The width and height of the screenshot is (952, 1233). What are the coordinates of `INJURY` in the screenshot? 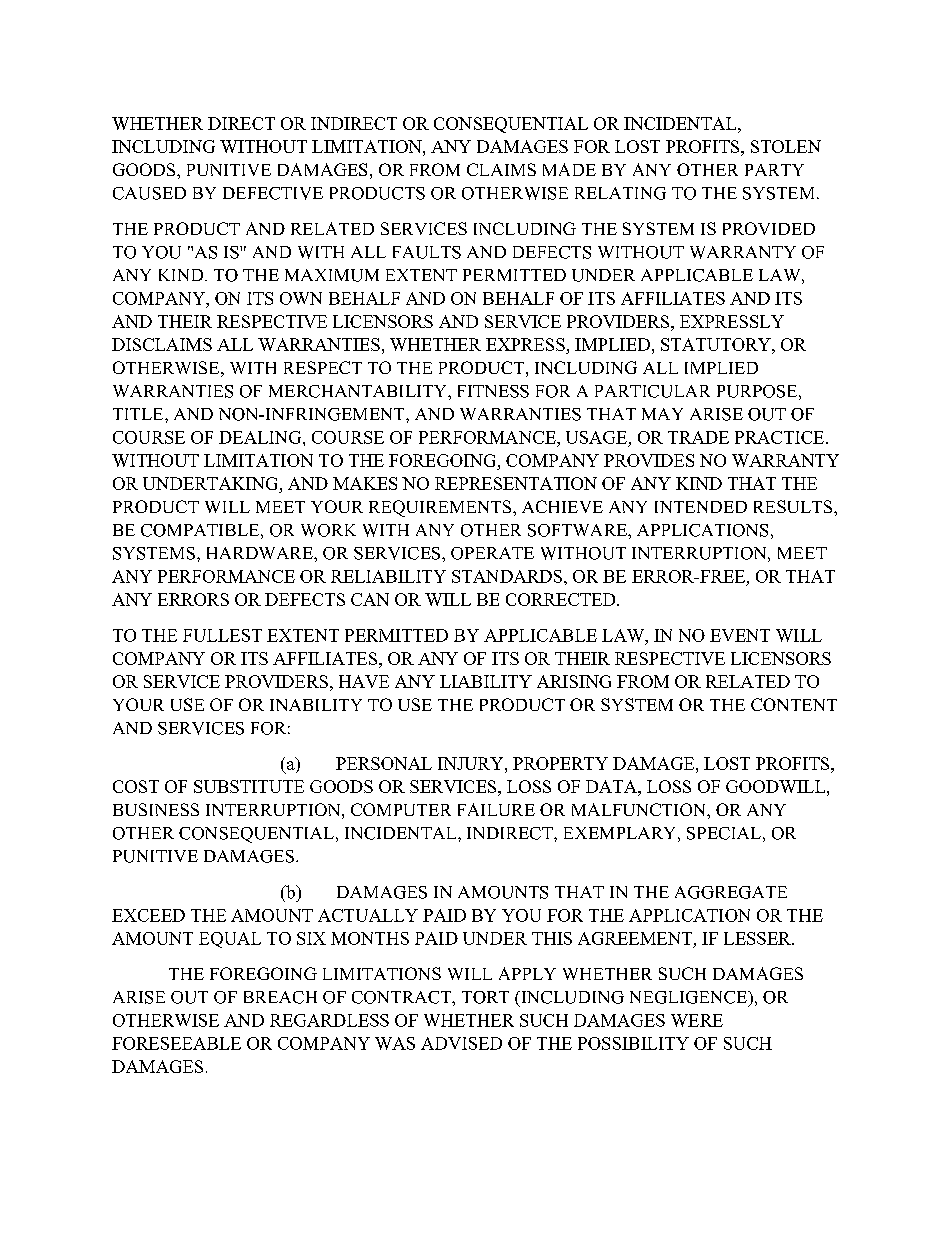 It's located at (472, 763).
